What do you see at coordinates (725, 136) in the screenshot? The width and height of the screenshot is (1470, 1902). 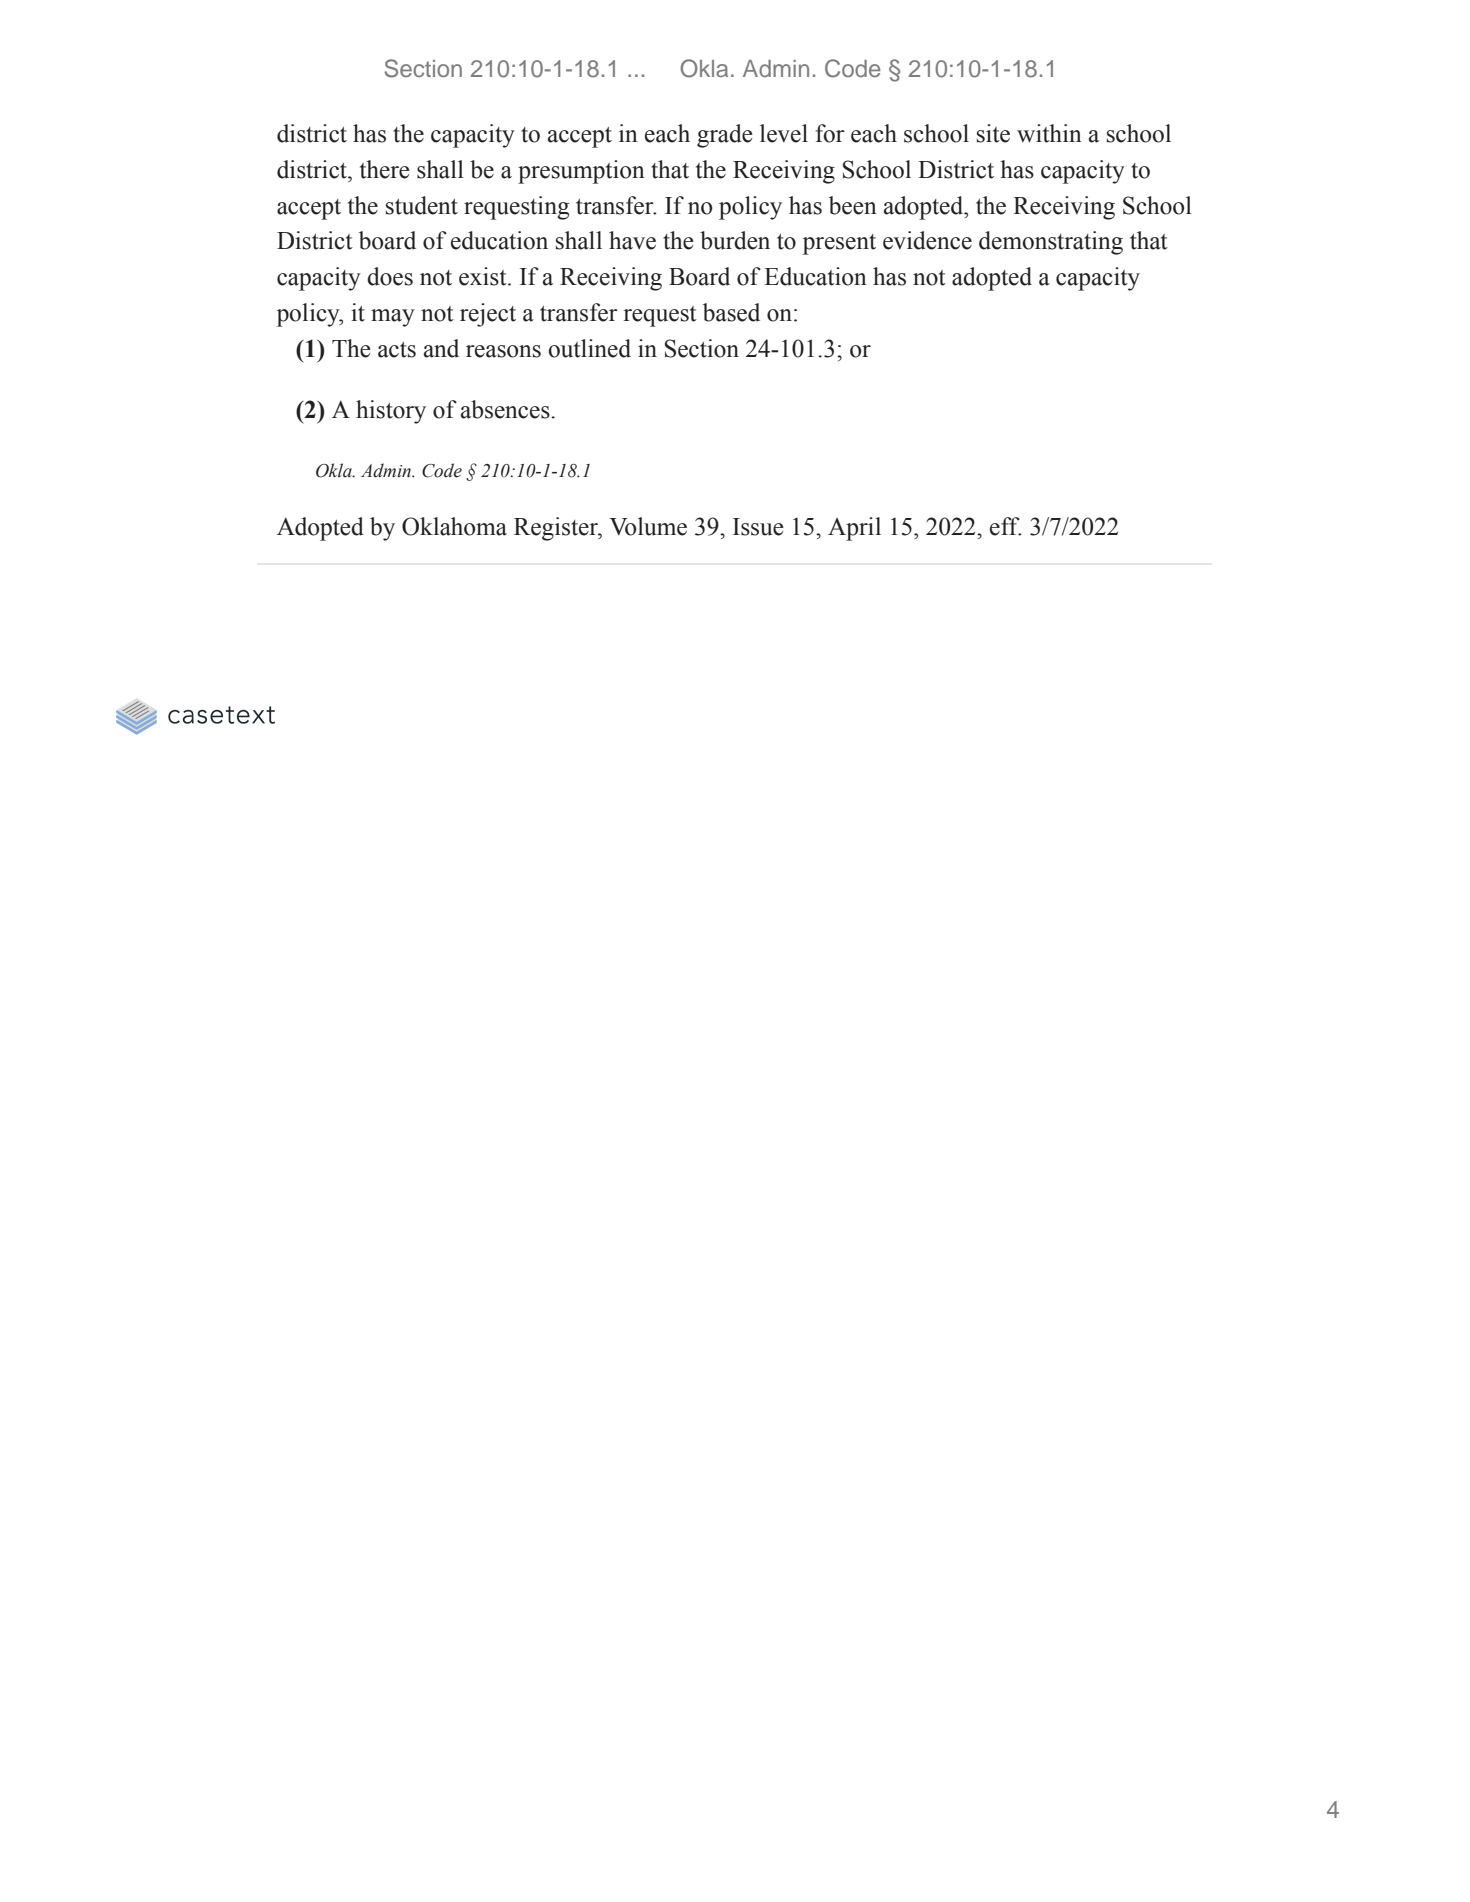 I see `grade` at bounding box center [725, 136].
